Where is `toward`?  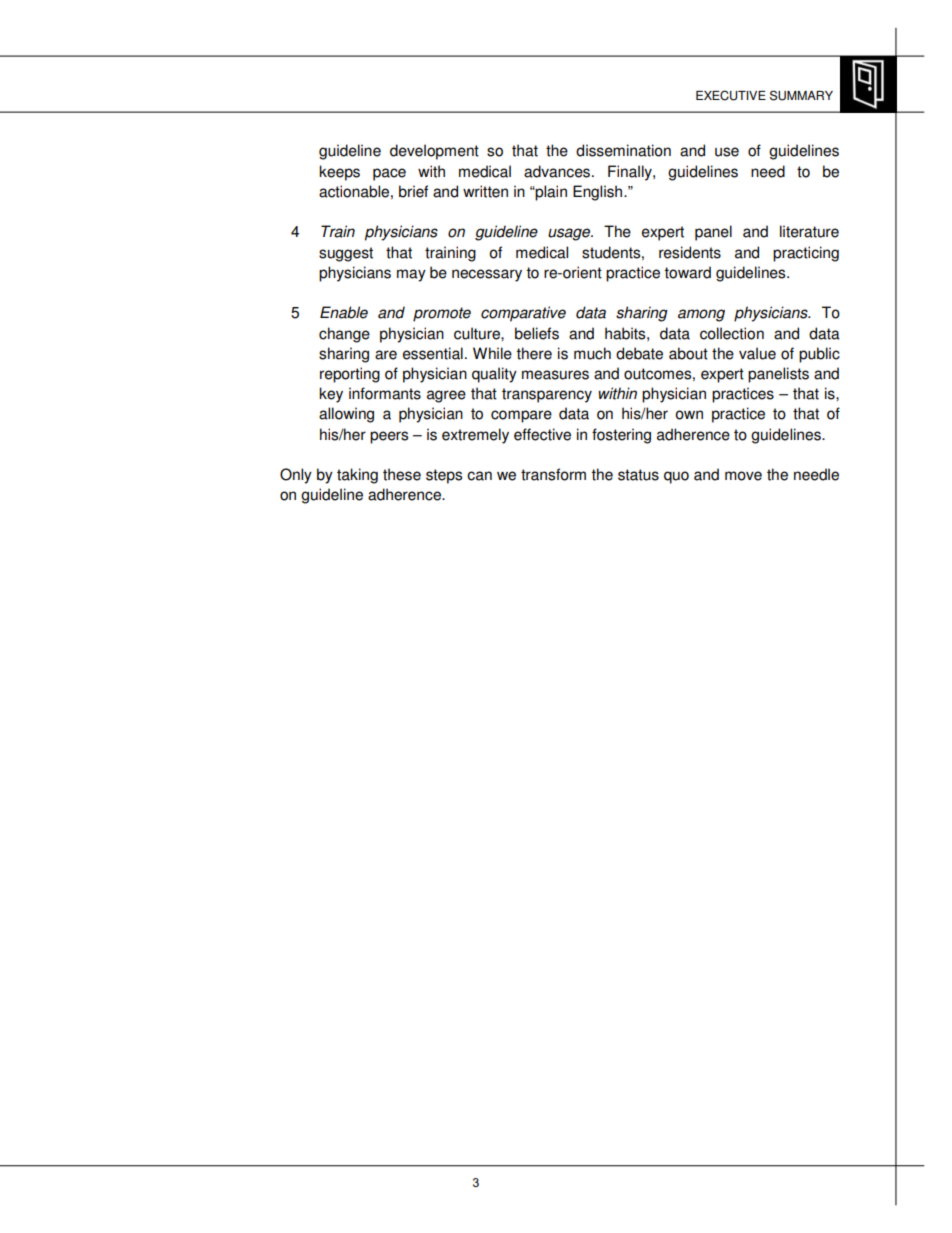
toward is located at coordinates (687, 272).
